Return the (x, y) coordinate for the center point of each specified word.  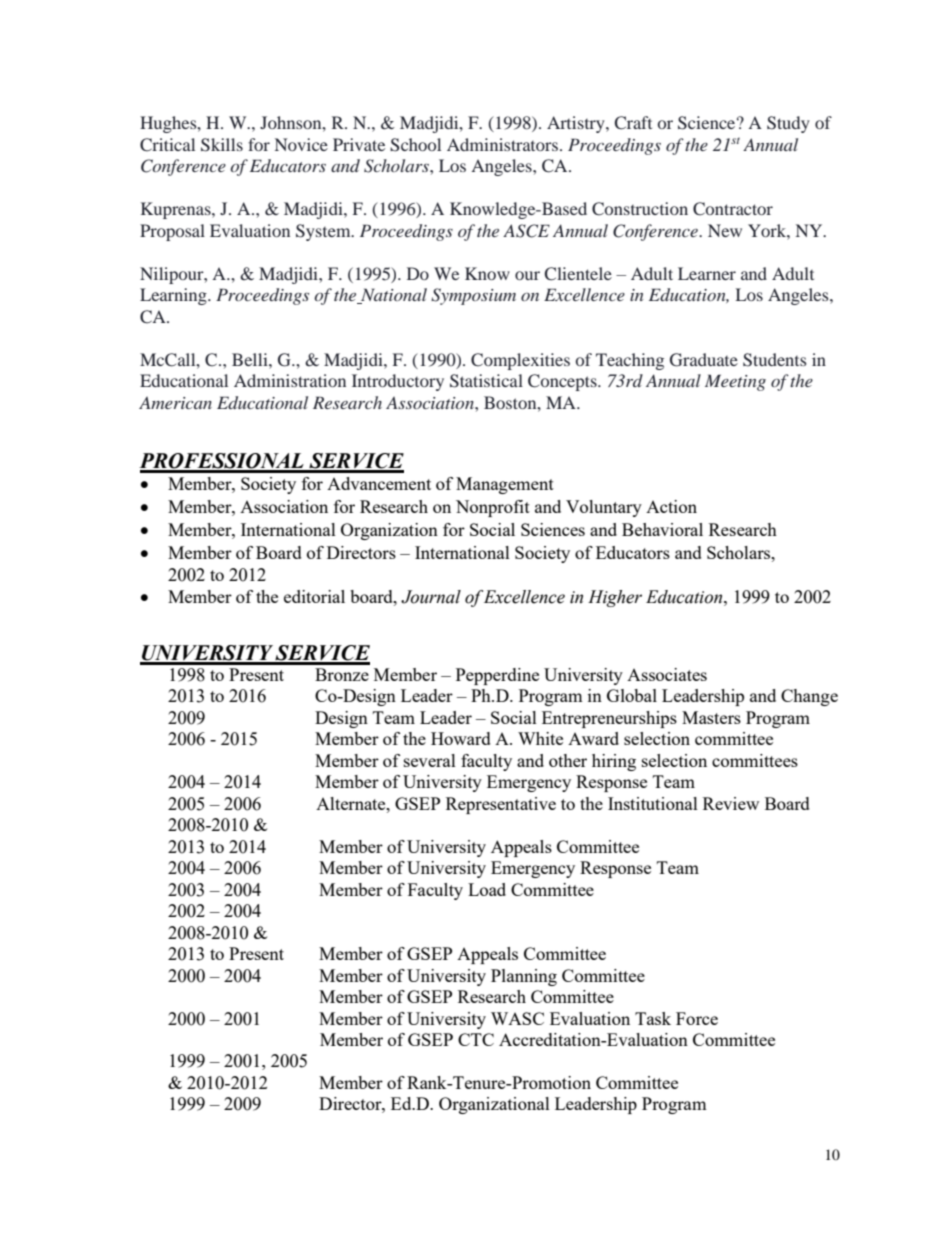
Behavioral (662, 529)
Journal (431, 597)
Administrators (502, 144)
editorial (314, 596)
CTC (476, 1039)
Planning (524, 977)
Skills (222, 145)
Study (788, 124)
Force (697, 1018)
